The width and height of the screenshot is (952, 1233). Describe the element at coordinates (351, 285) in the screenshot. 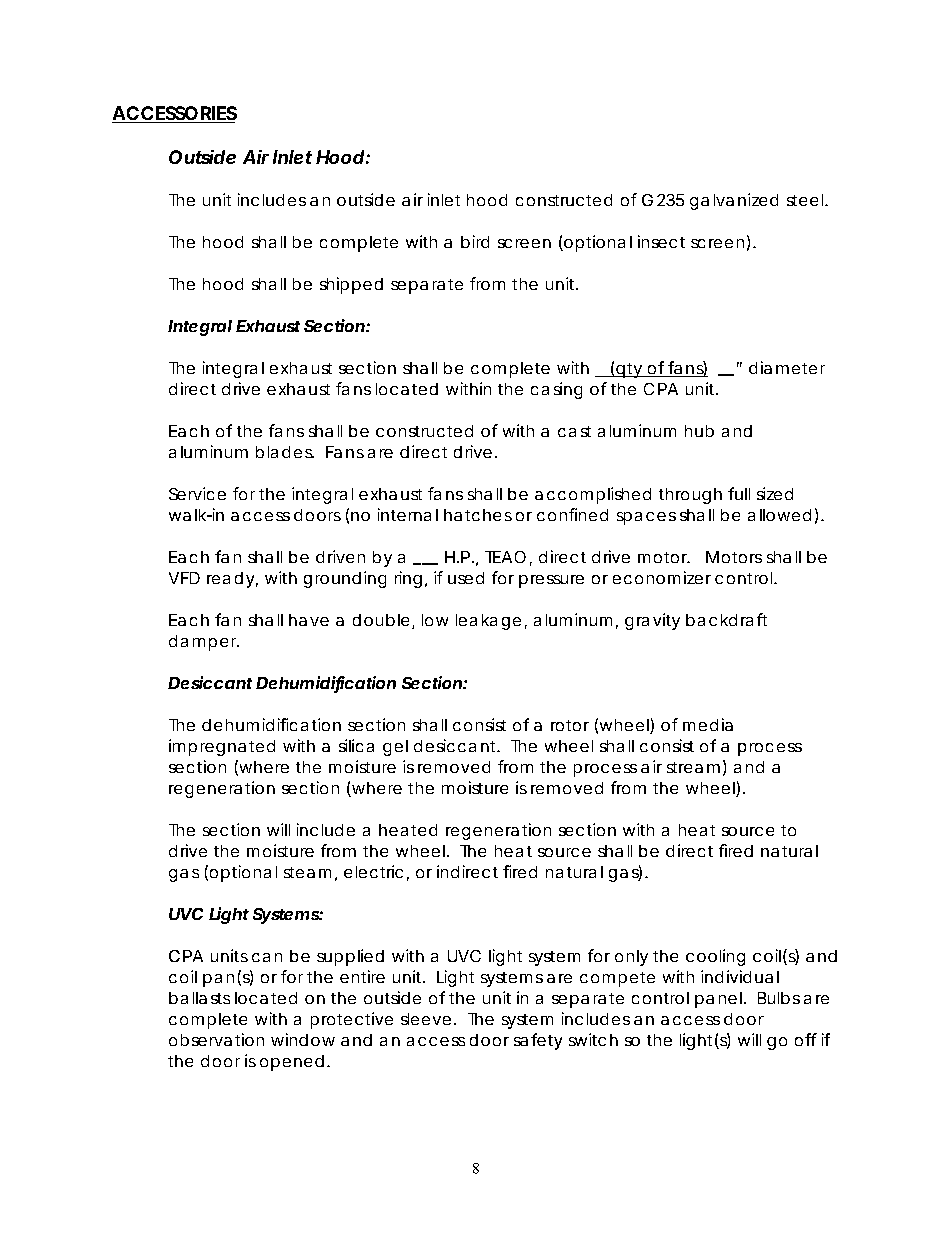

I see `shipped` at that location.
